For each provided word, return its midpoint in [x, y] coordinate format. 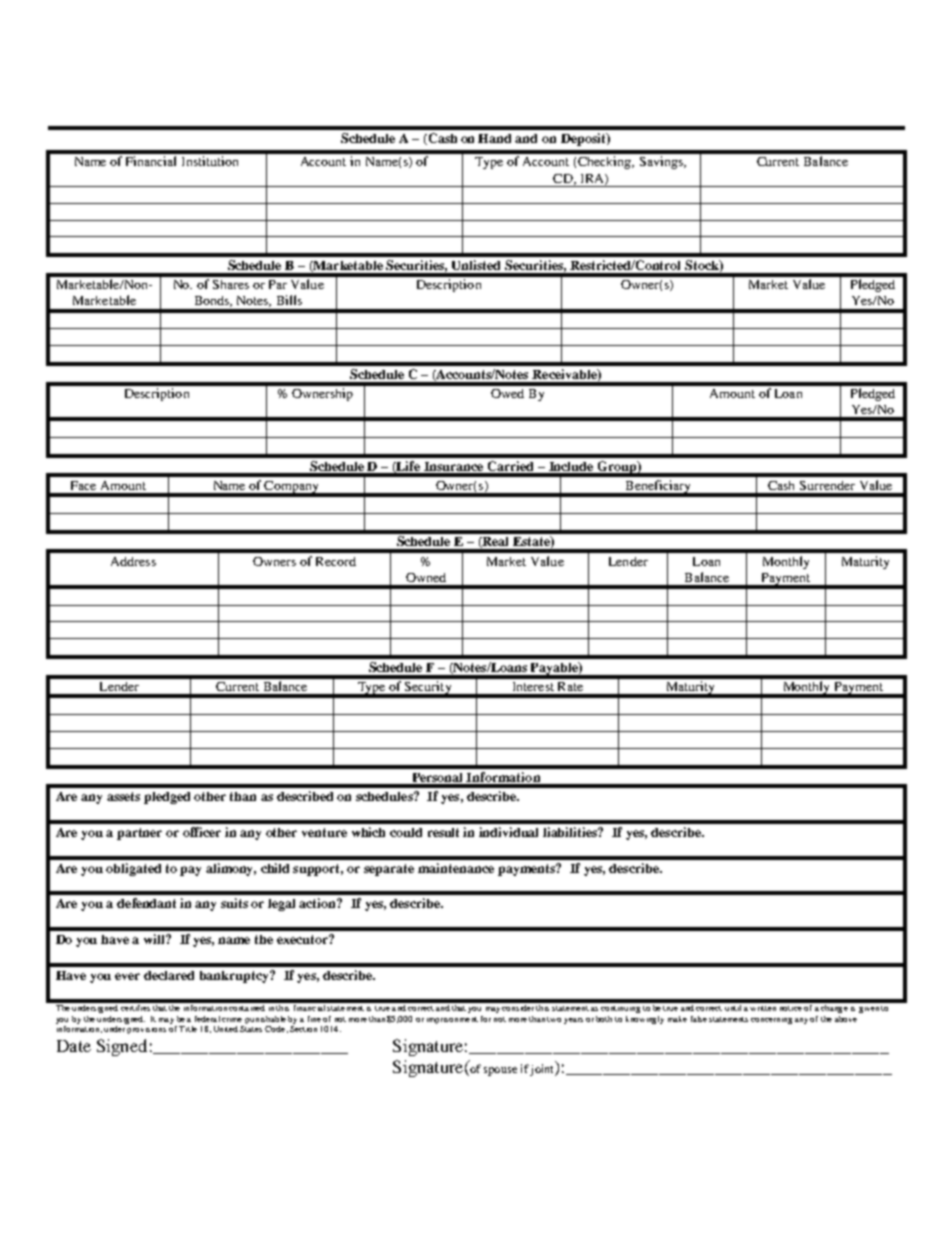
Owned [426, 577]
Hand [494, 138]
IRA [593, 179]
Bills [289, 300]
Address [133, 561]
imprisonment [452, 1020]
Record [336, 561]
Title [188, 1029]
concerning [771, 1021]
